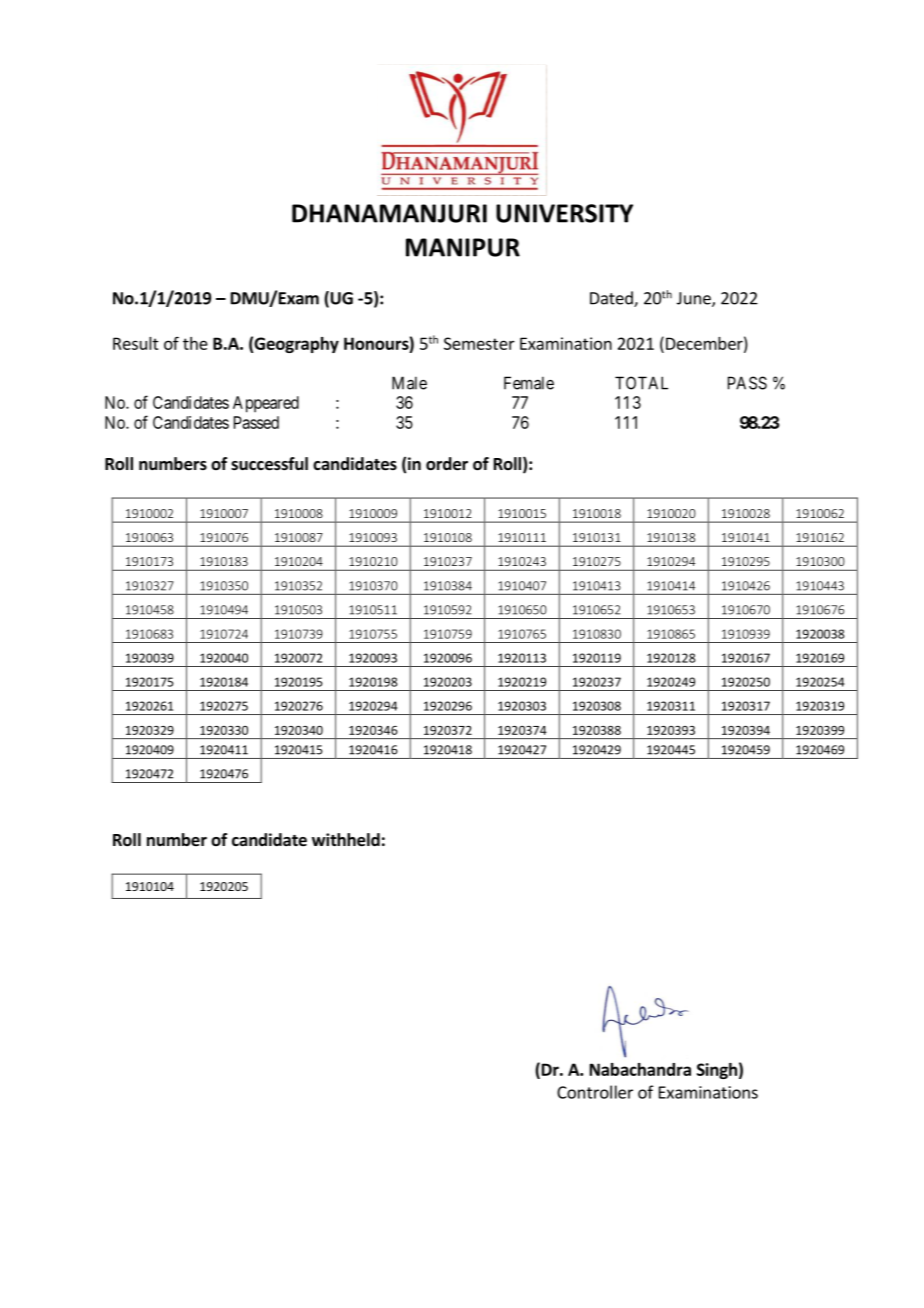 This screenshot has width=924, height=1308. What do you see at coordinates (612, 299) in the screenshot?
I see `Dated` at bounding box center [612, 299].
